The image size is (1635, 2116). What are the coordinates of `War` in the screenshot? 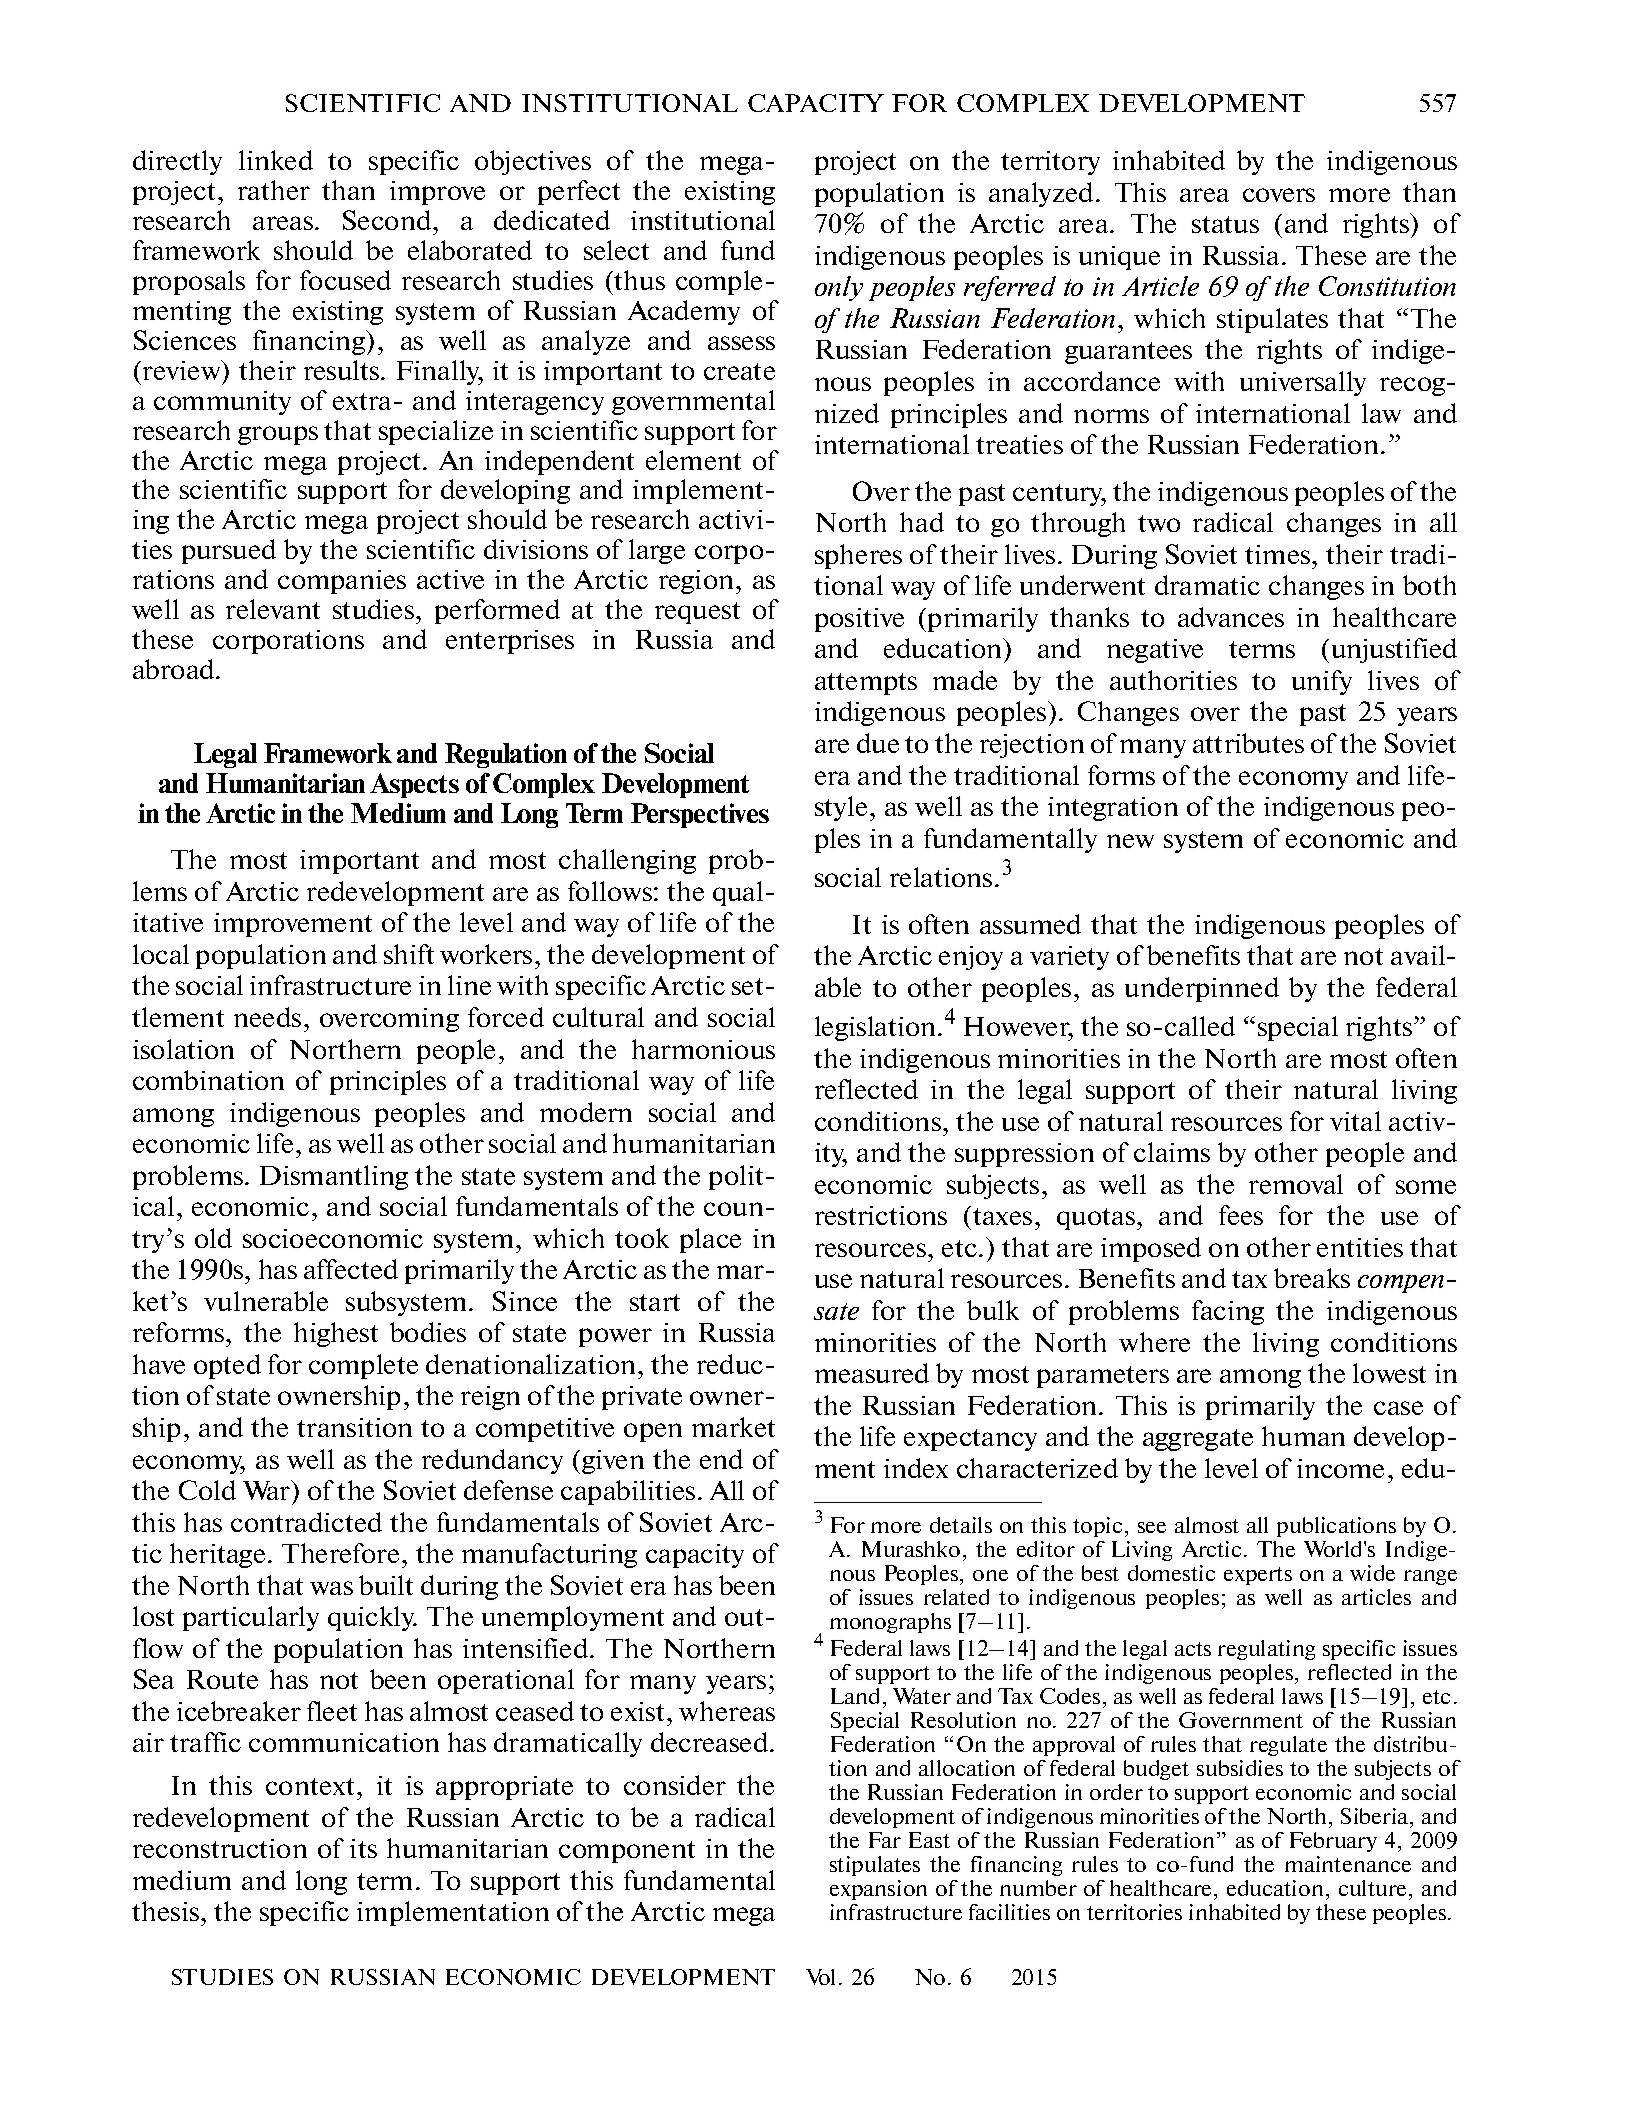 It's located at (268, 1490).
